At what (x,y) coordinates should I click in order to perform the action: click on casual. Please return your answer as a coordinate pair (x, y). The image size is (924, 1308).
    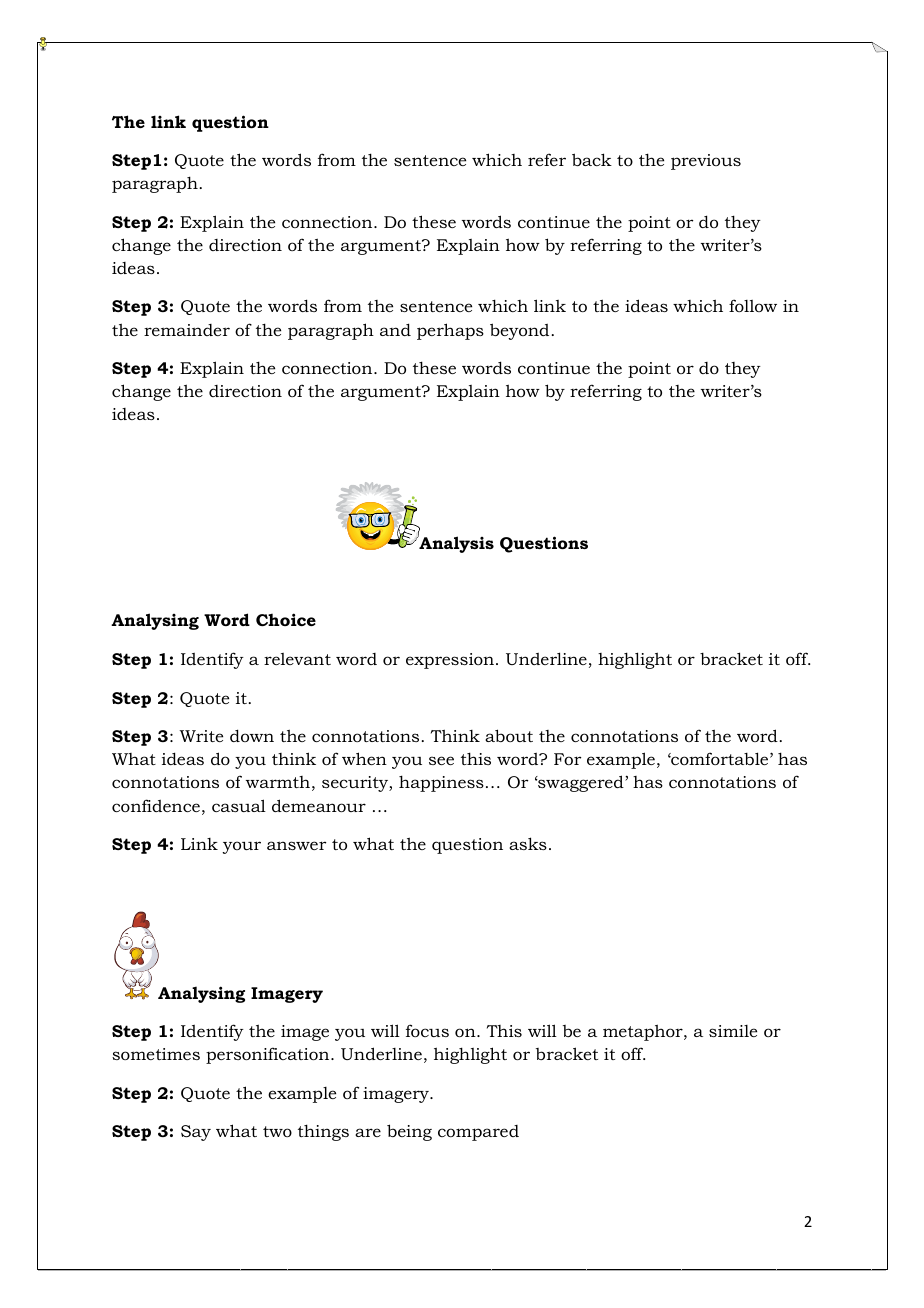
    Looking at the image, I should click on (239, 805).
